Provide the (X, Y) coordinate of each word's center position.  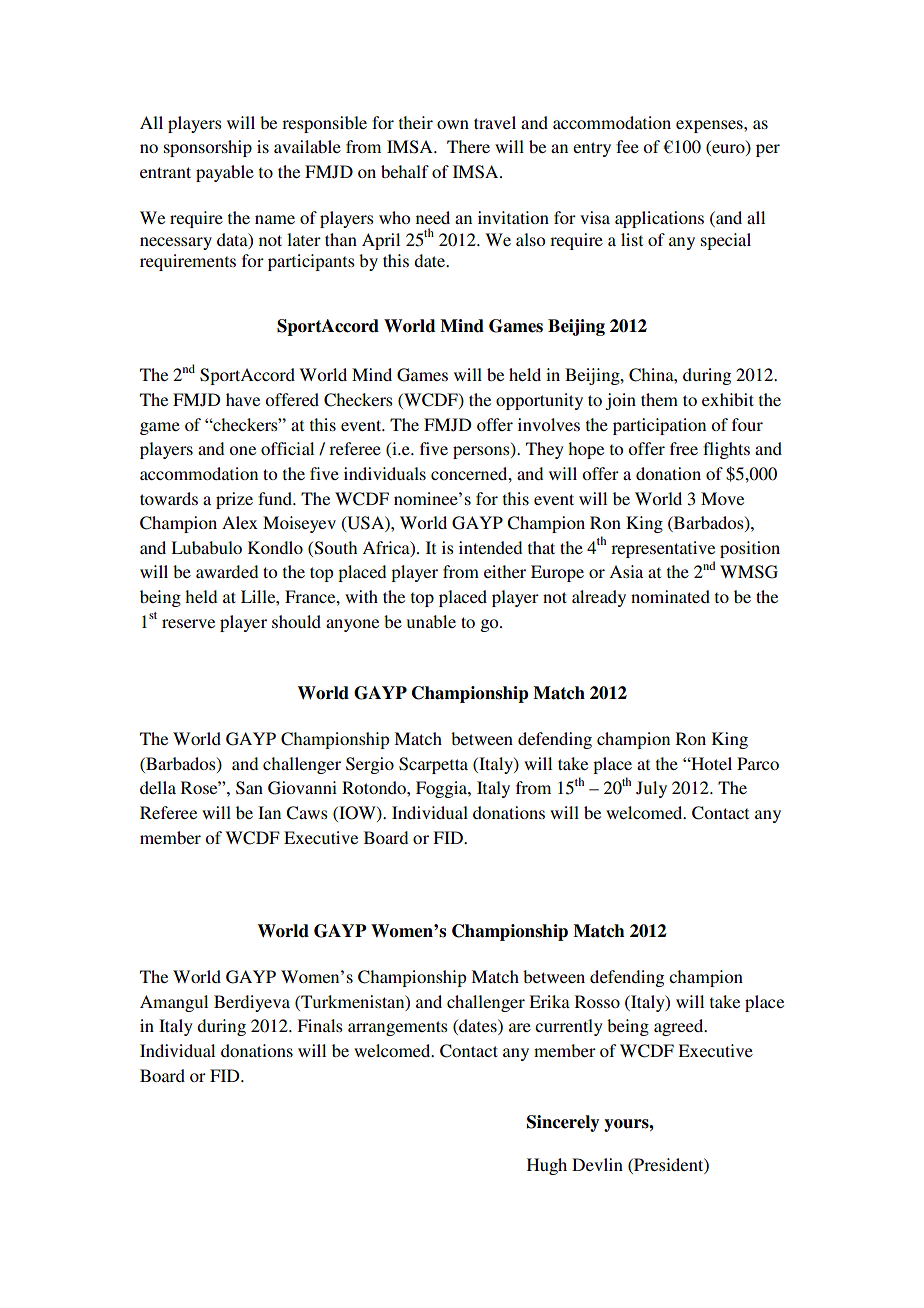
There (468, 146)
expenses (710, 126)
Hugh (547, 1166)
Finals (320, 1025)
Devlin (597, 1164)
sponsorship (208, 148)
